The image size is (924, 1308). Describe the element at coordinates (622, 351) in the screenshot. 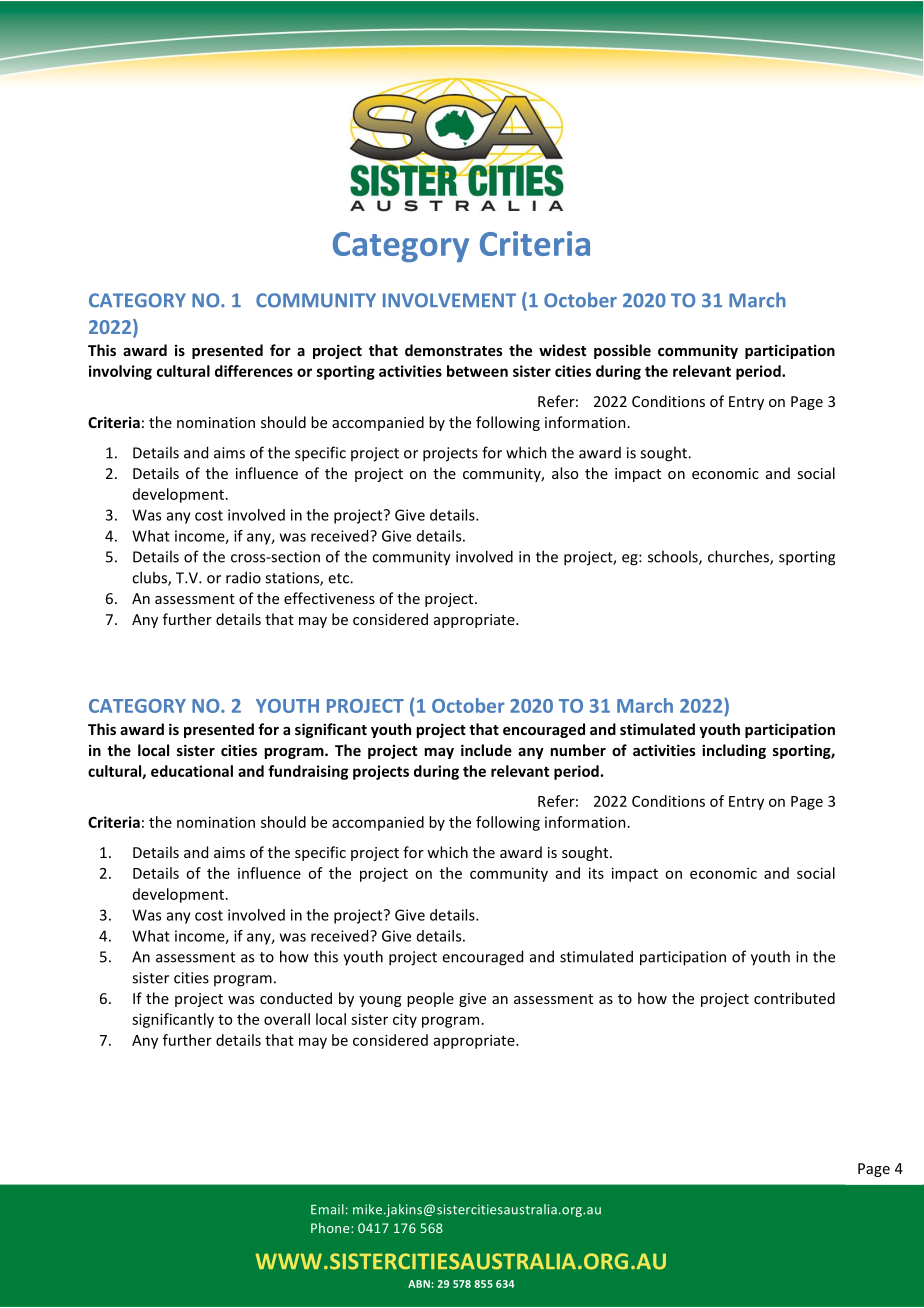

I see `possible` at that location.
